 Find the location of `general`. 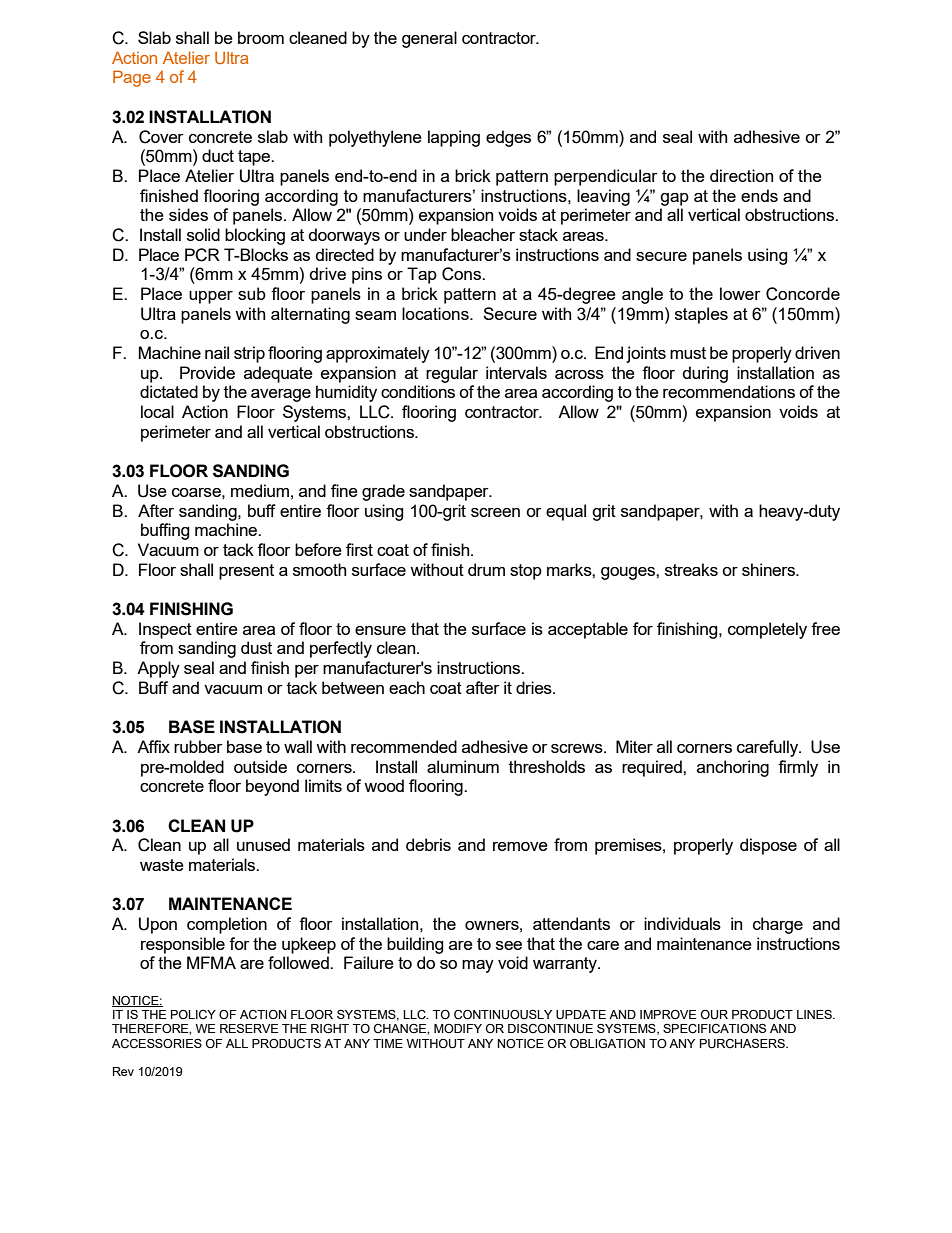

general is located at coordinates (429, 39).
